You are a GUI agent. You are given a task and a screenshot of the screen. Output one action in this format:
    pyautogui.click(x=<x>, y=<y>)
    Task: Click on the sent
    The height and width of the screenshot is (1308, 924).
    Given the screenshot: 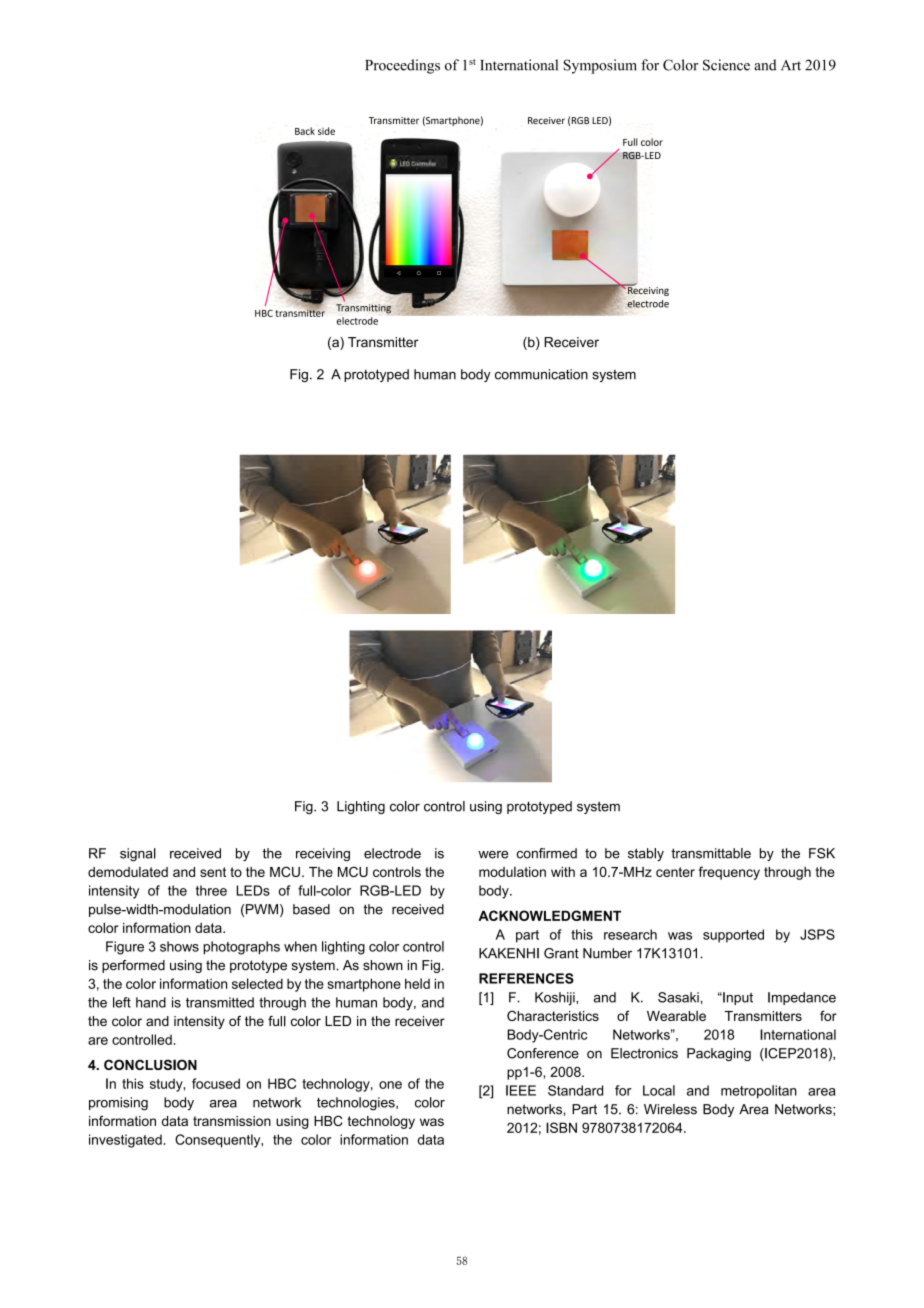 What is the action you would take?
    pyautogui.click(x=213, y=872)
